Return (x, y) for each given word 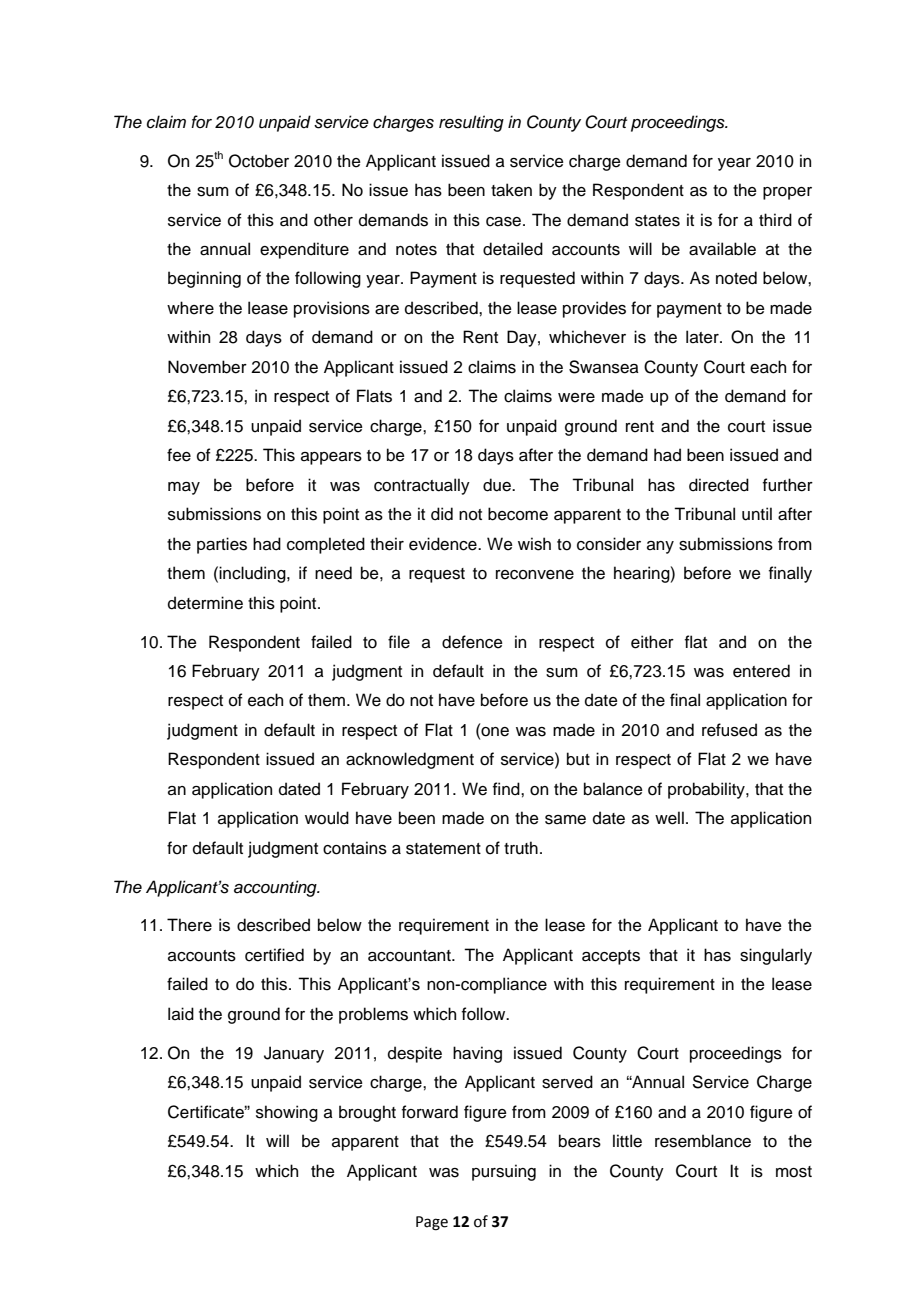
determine (205, 603)
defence (472, 642)
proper (787, 193)
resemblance (703, 1141)
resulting (471, 123)
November (207, 367)
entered (761, 671)
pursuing (504, 1172)
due (498, 485)
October (259, 161)
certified (274, 955)
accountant (410, 956)
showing (287, 1113)
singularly (776, 956)
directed (719, 485)
